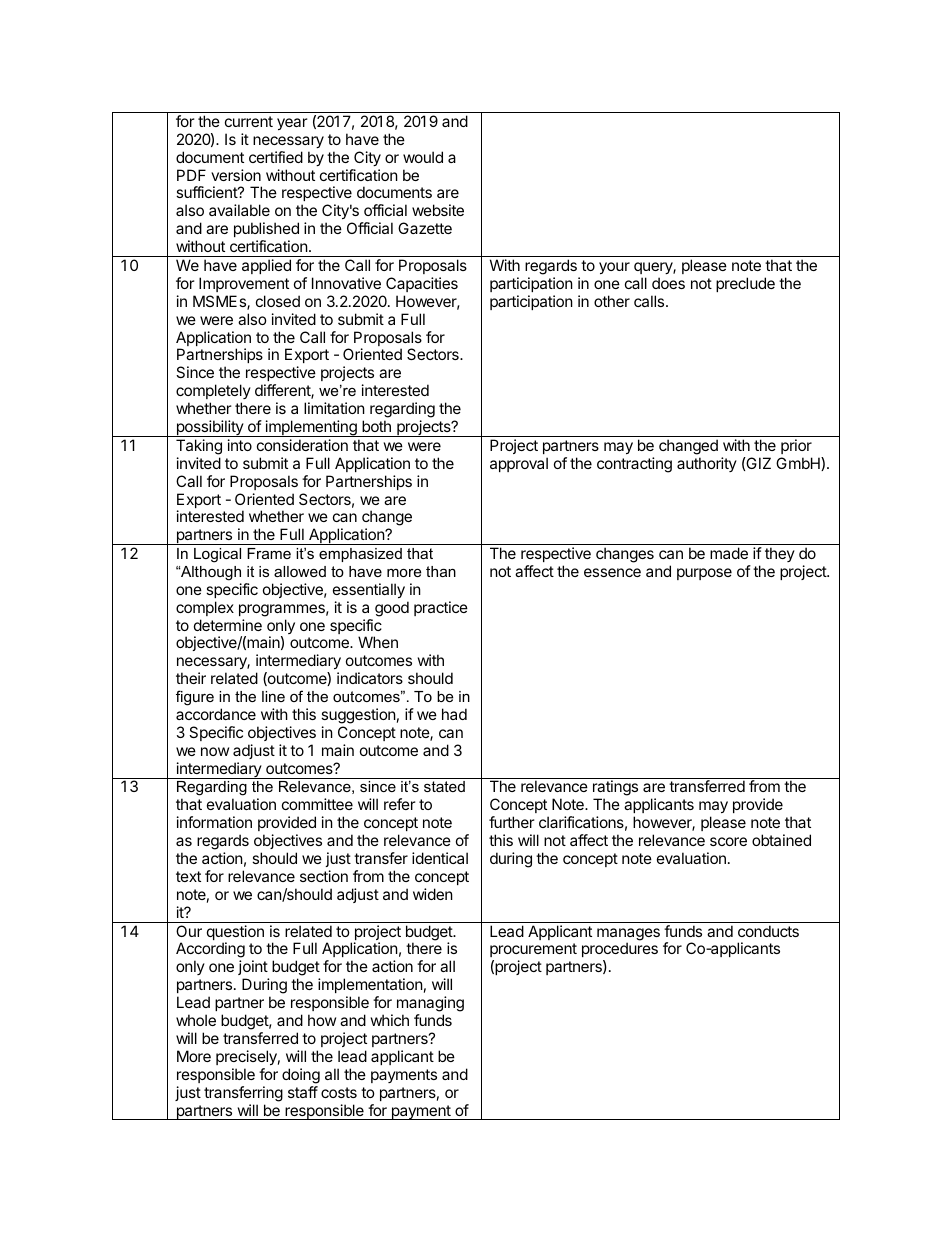 The image size is (952, 1233). What do you see at coordinates (301, 1076) in the screenshot?
I see `doing` at bounding box center [301, 1076].
